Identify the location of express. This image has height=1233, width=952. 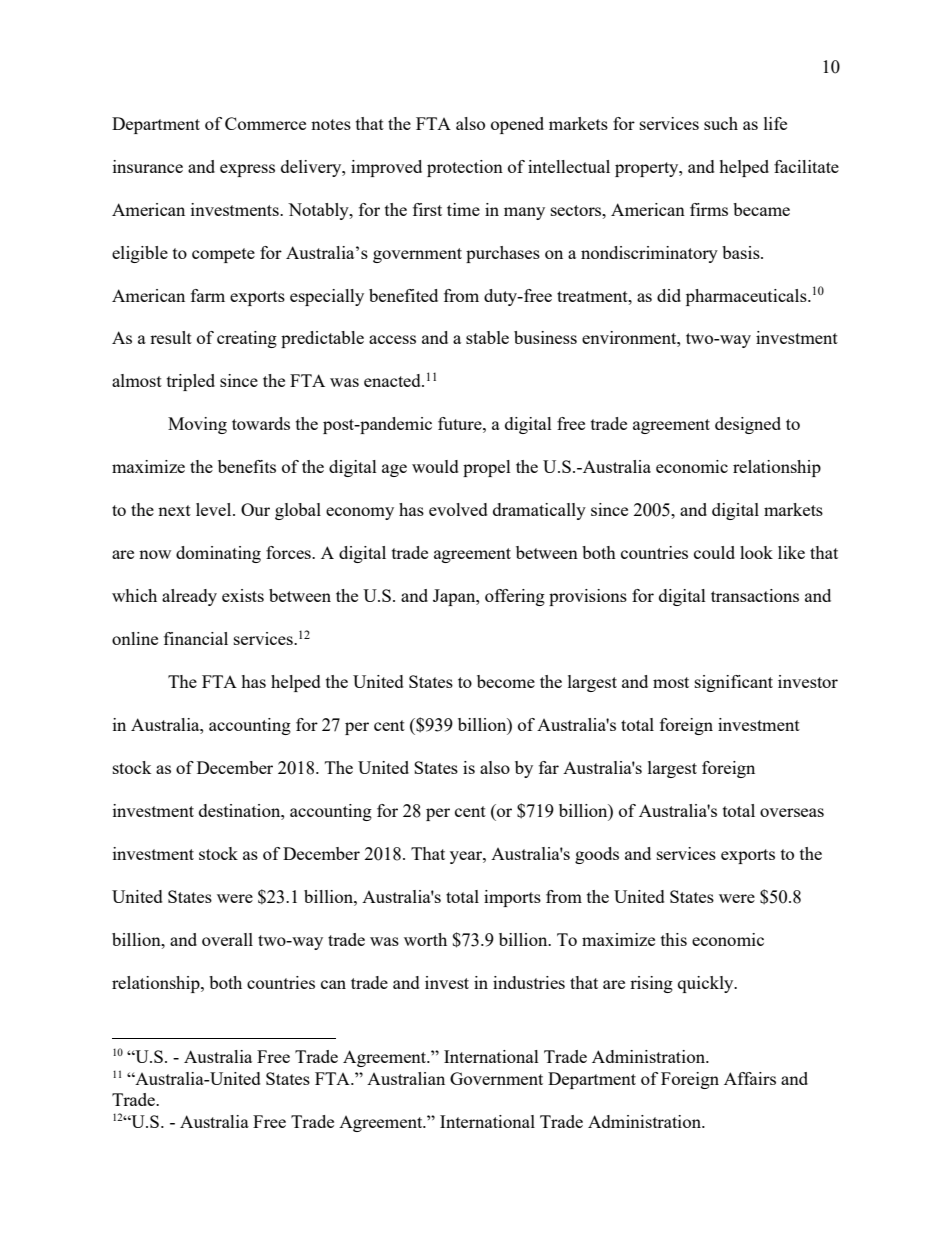
(247, 170).
